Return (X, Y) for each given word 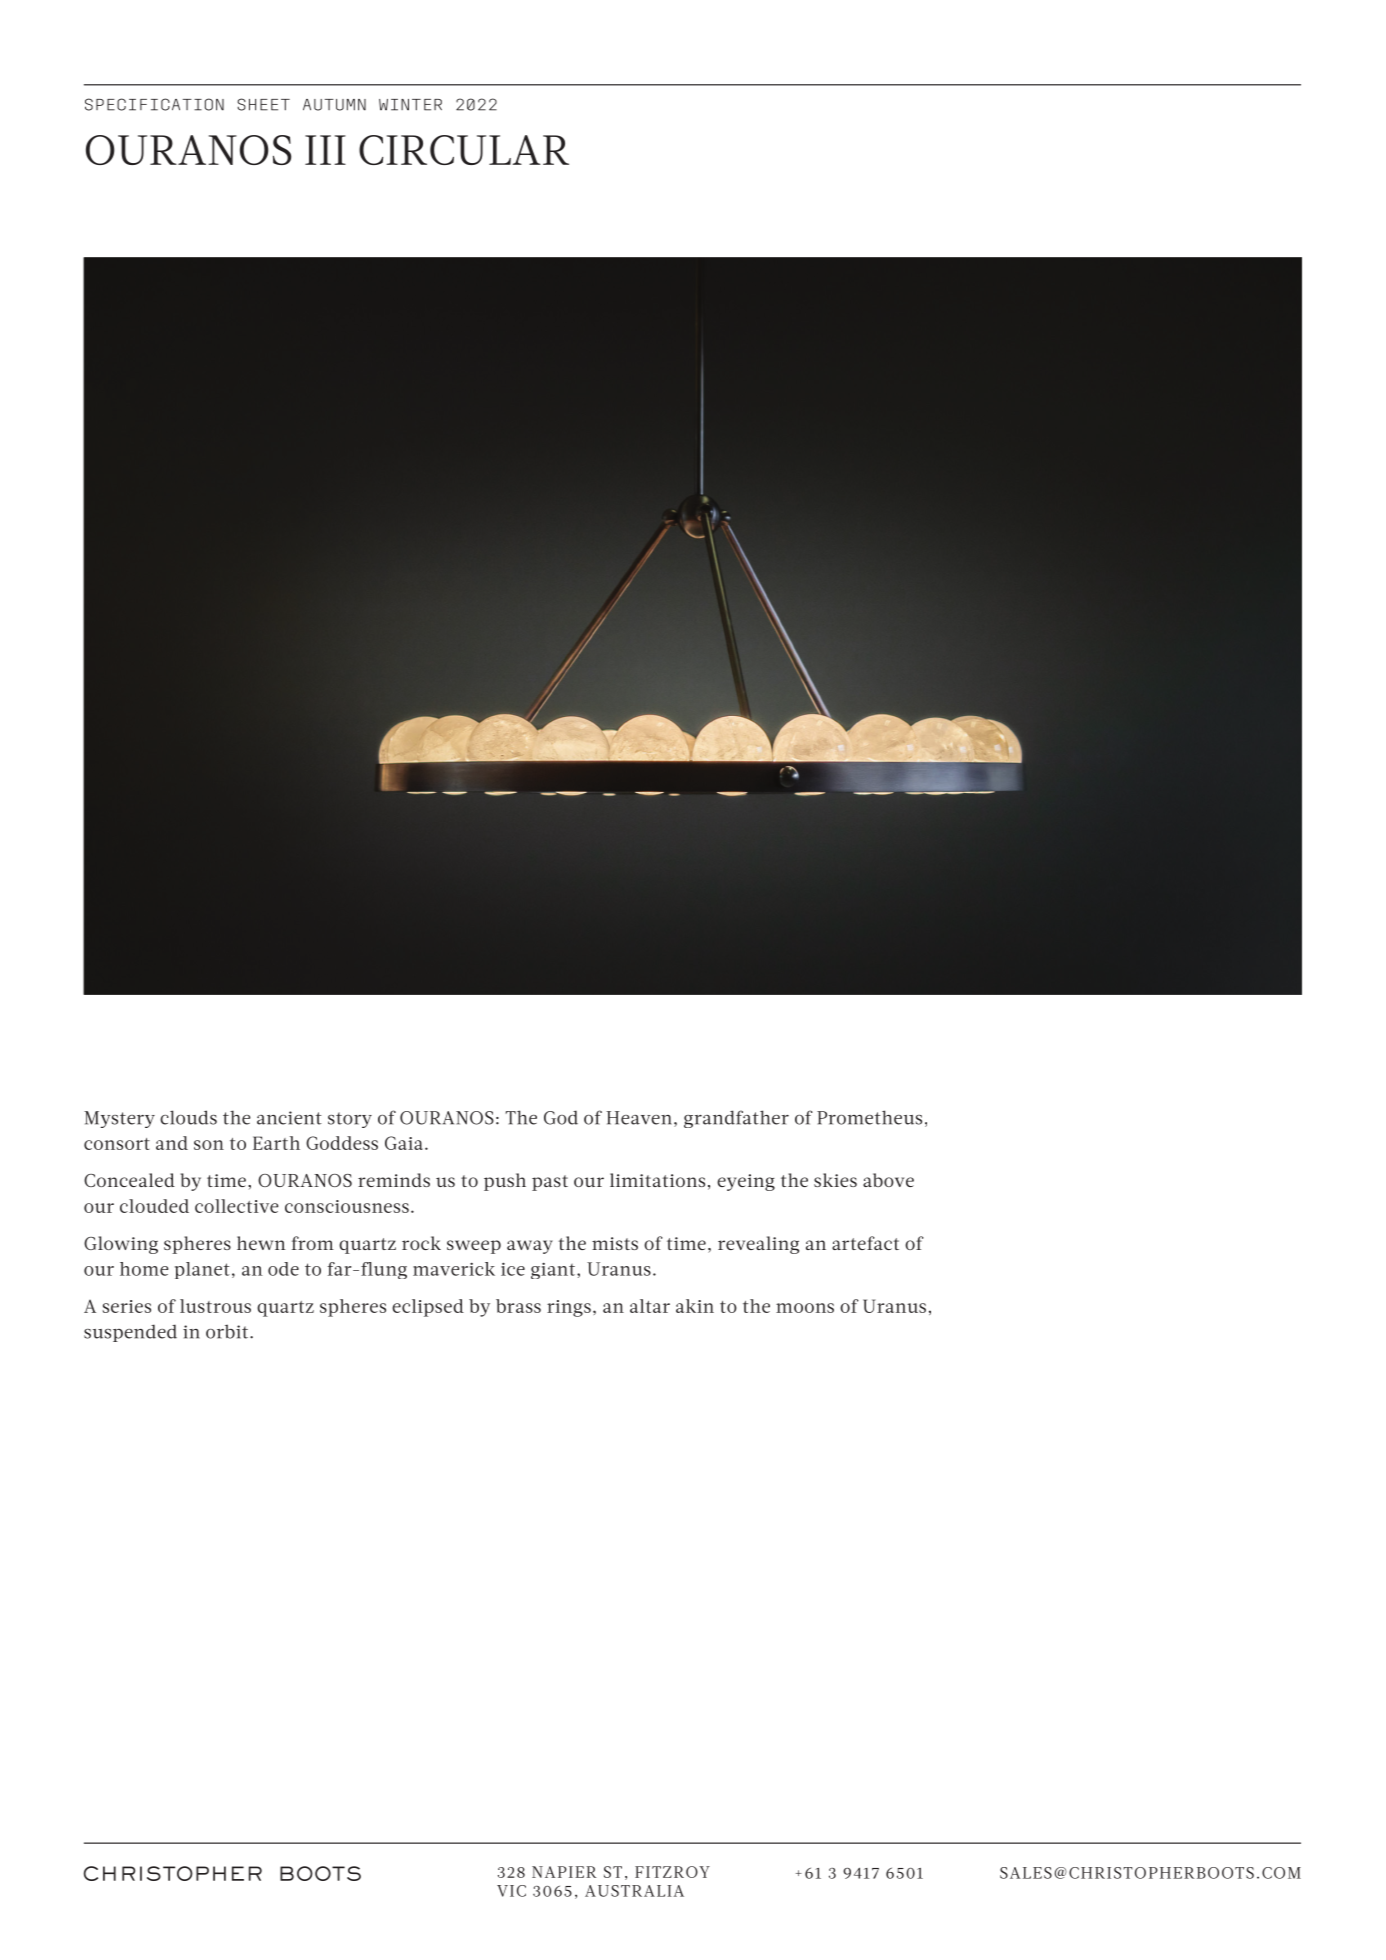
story (350, 1120)
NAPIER (564, 1872)
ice (513, 1269)
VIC (511, 1891)
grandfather (736, 1119)
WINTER (410, 105)
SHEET (263, 104)
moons (805, 1308)
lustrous (215, 1306)
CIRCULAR (464, 150)
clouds (188, 1117)
